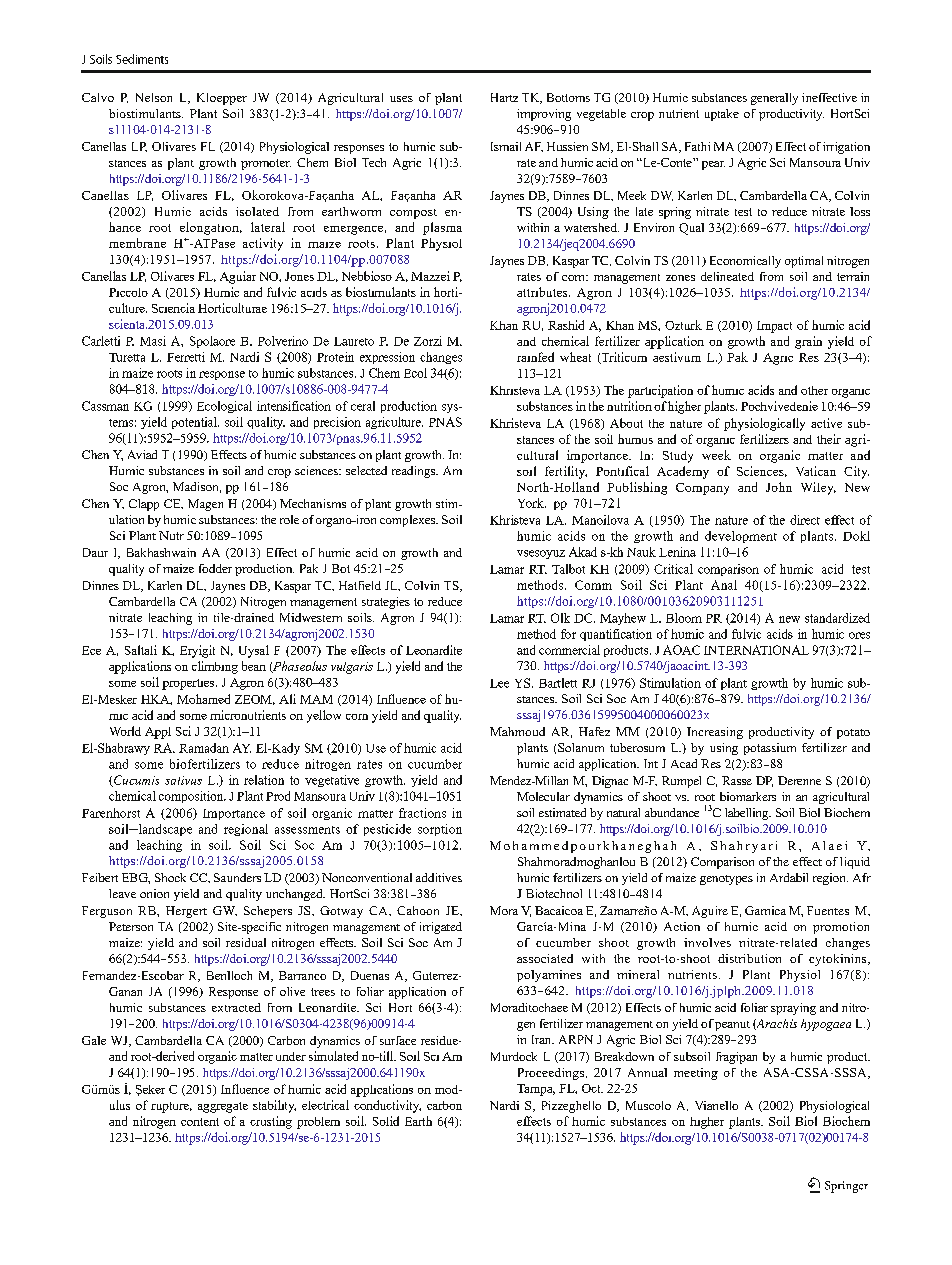  What do you see at coordinates (154, 97) in the image?
I see `Nelson` at bounding box center [154, 97].
